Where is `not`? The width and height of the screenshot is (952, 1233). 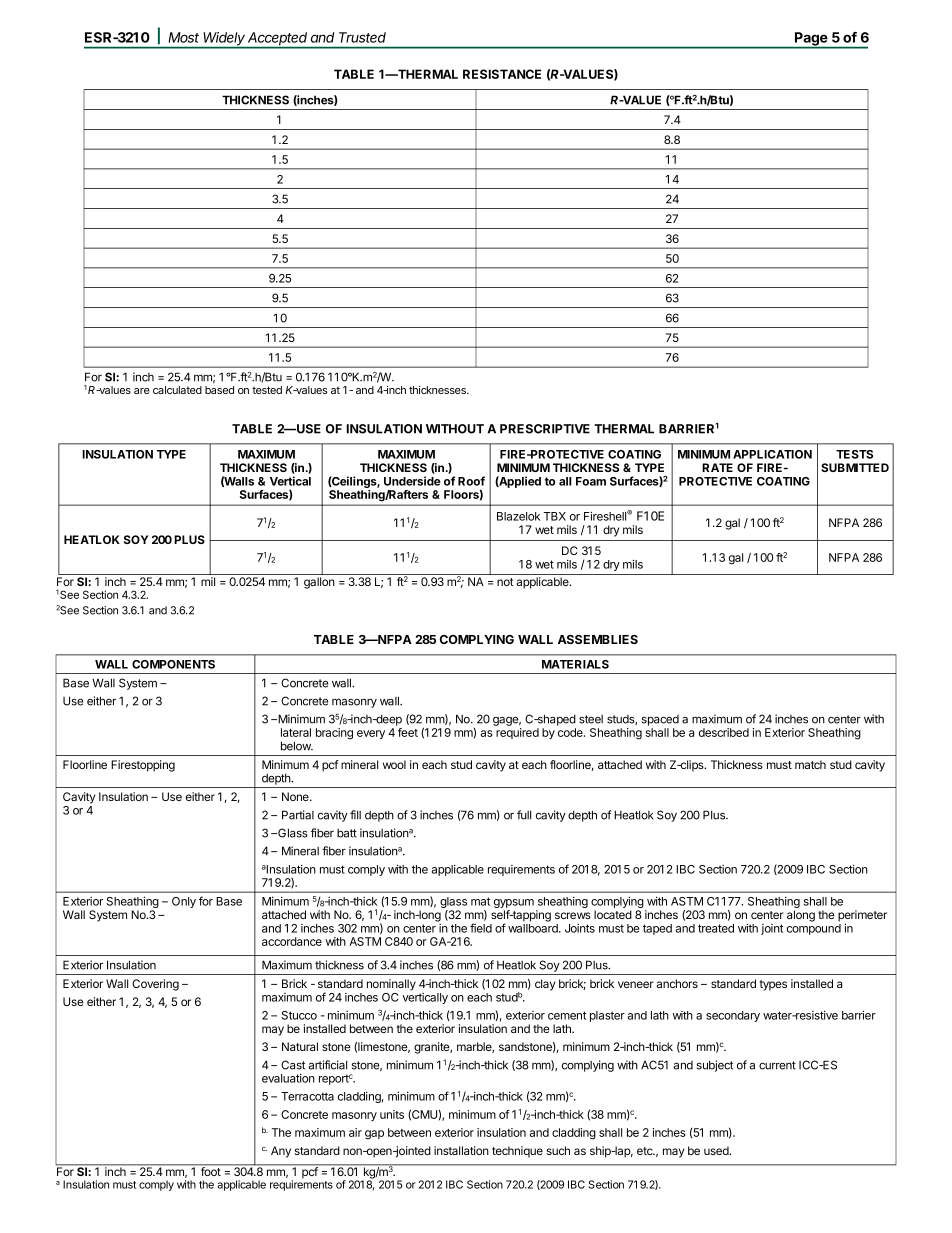 not is located at coordinates (505, 582).
